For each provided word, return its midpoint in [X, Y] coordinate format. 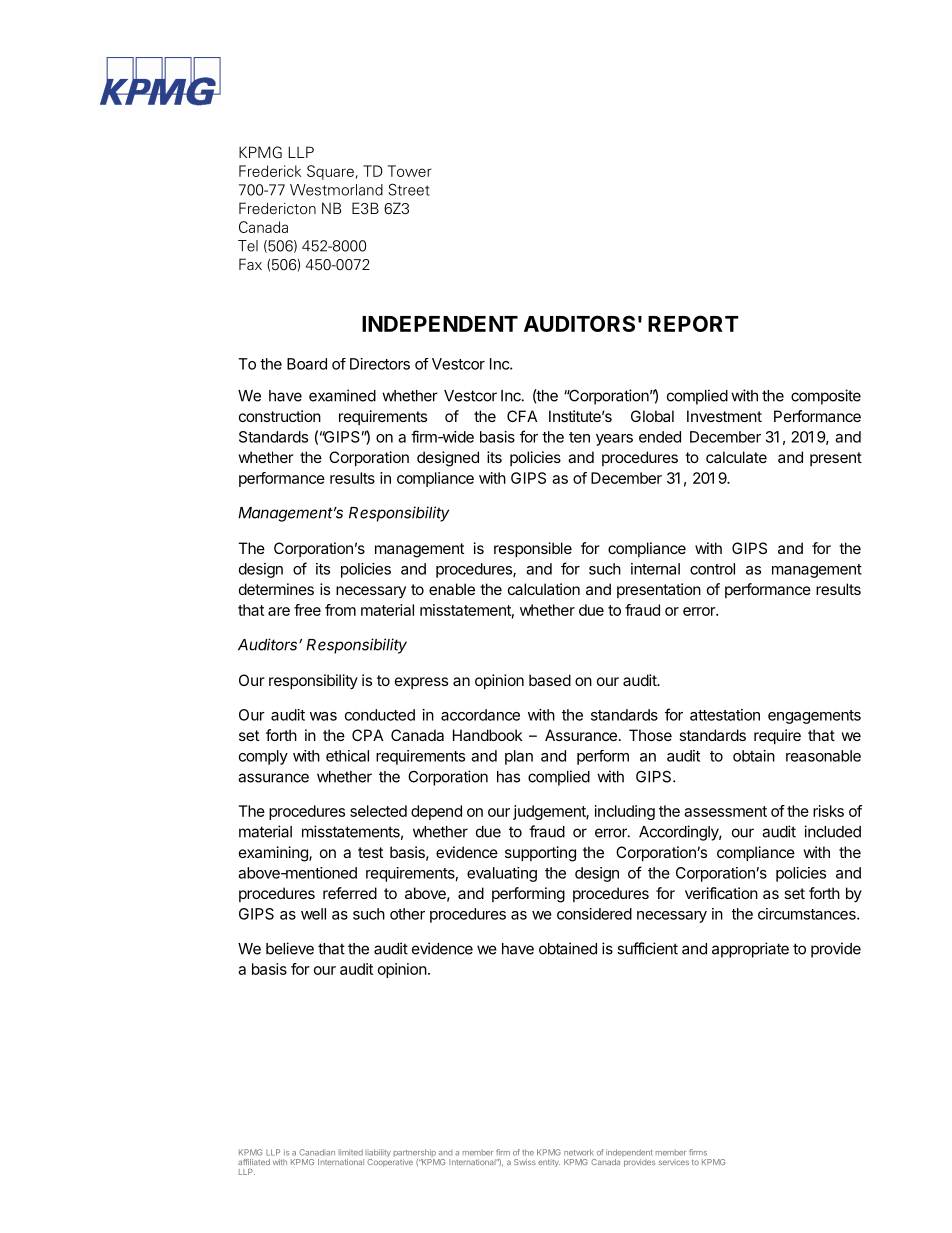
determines [276, 589]
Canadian [317, 1152]
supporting [540, 854]
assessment [725, 811]
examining [274, 854]
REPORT [693, 323]
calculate [736, 457]
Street [409, 189]
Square [330, 172]
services [674, 1162]
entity [549, 1163]
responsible [533, 549]
